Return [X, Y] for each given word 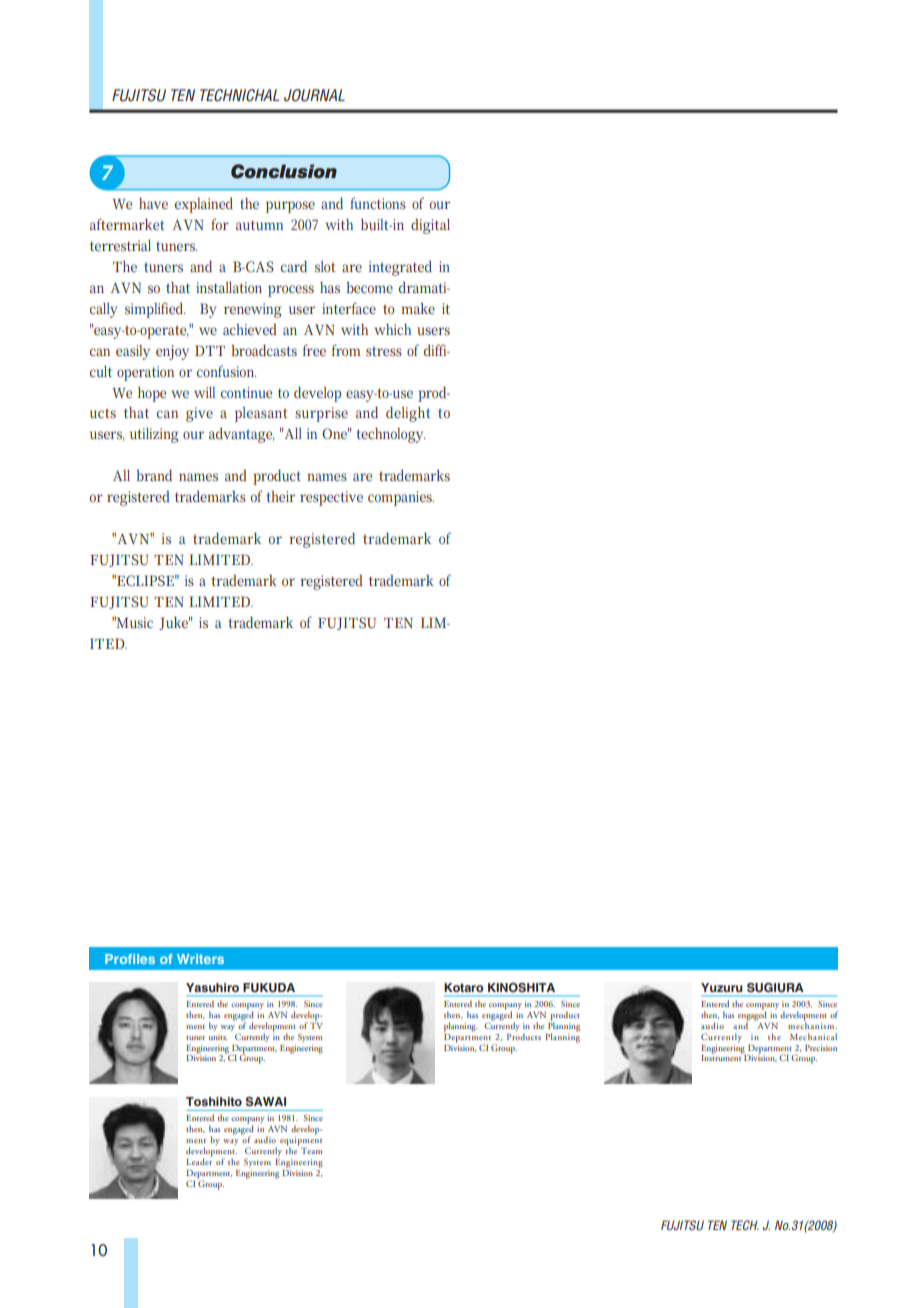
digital [430, 226]
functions [378, 203]
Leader [199, 1160]
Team [311, 1151]
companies [401, 498]
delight [408, 414]
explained [204, 205]
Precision [821, 1048]
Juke [175, 623]
